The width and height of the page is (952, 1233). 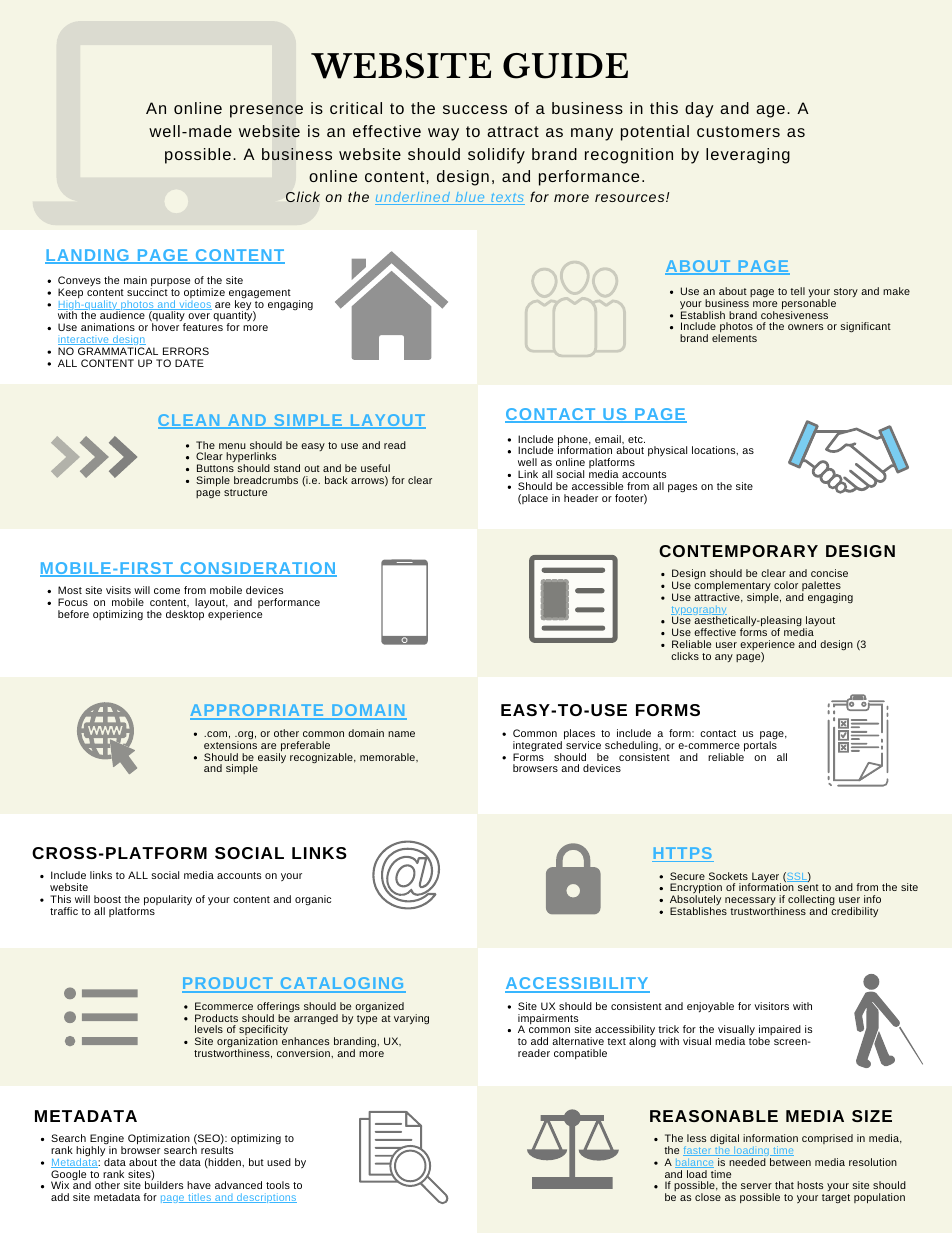 What do you see at coordinates (401, 734) in the page?
I see `name` at bounding box center [401, 734].
